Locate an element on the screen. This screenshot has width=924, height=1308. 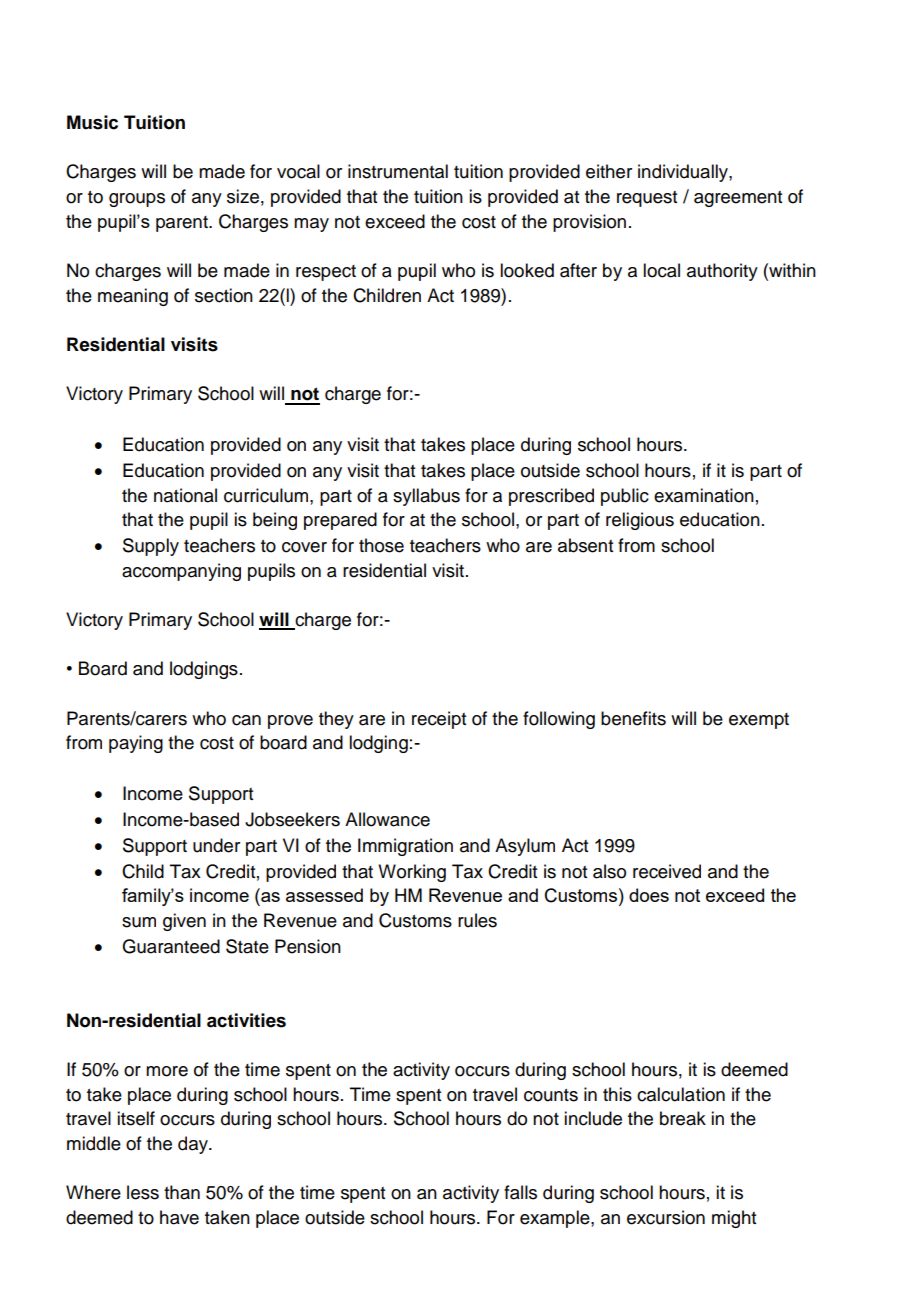
falls is located at coordinates (520, 1192).
